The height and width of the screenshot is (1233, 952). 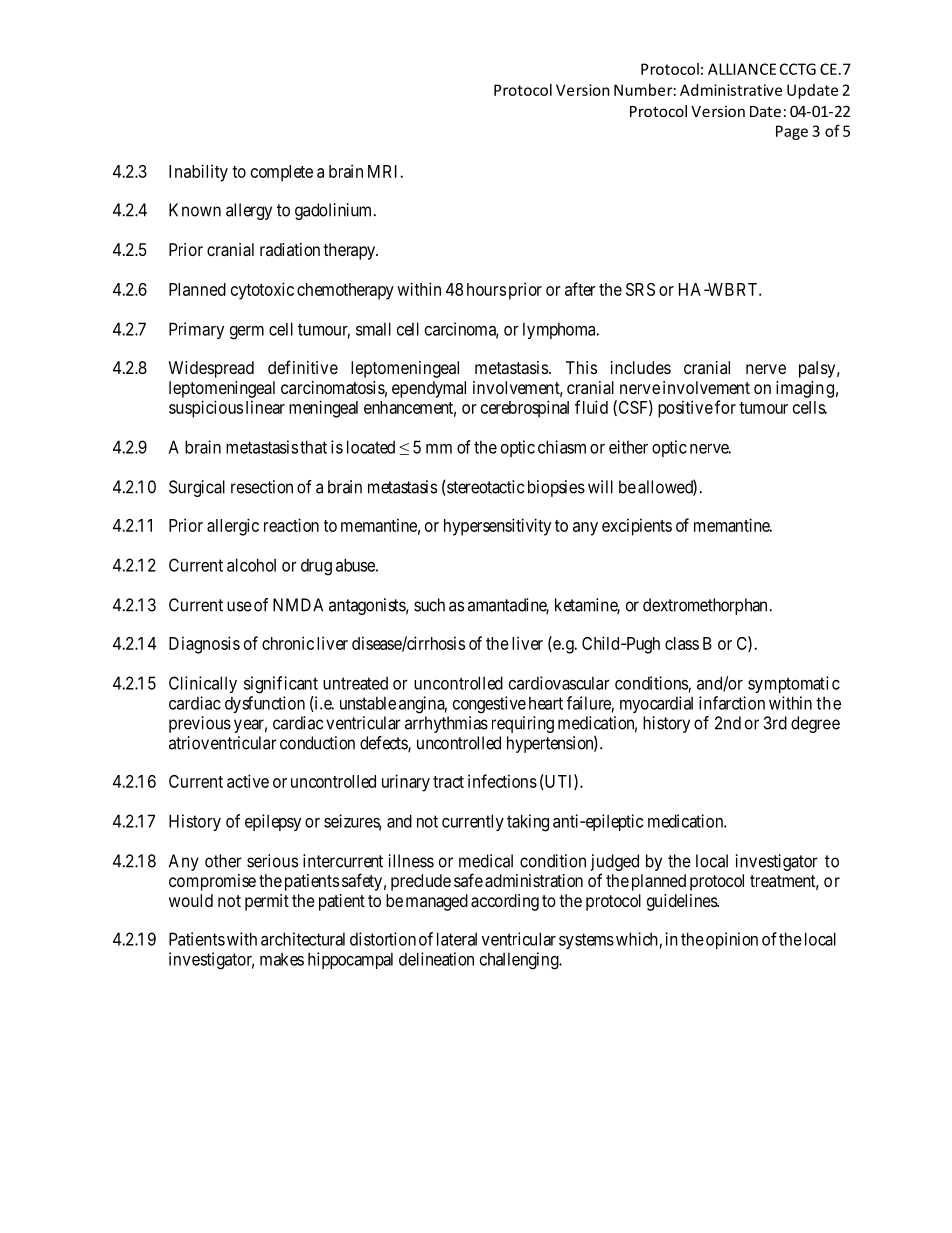 I want to click on architectural, so click(x=303, y=939).
